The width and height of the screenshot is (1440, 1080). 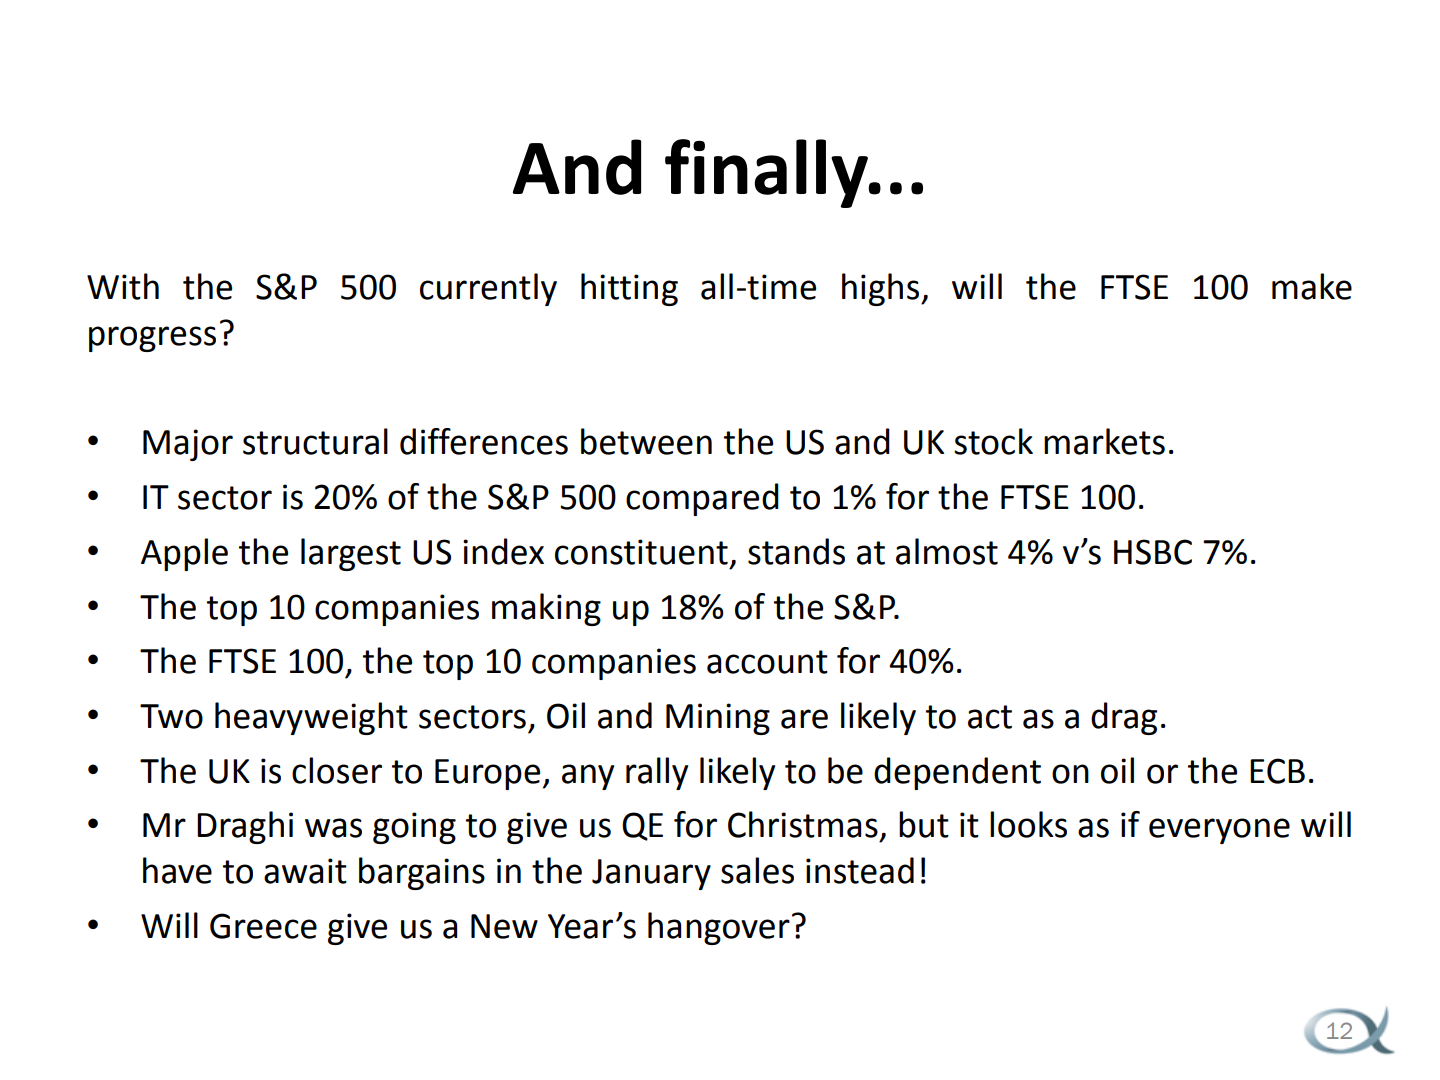 I want to click on With, so click(x=123, y=286).
